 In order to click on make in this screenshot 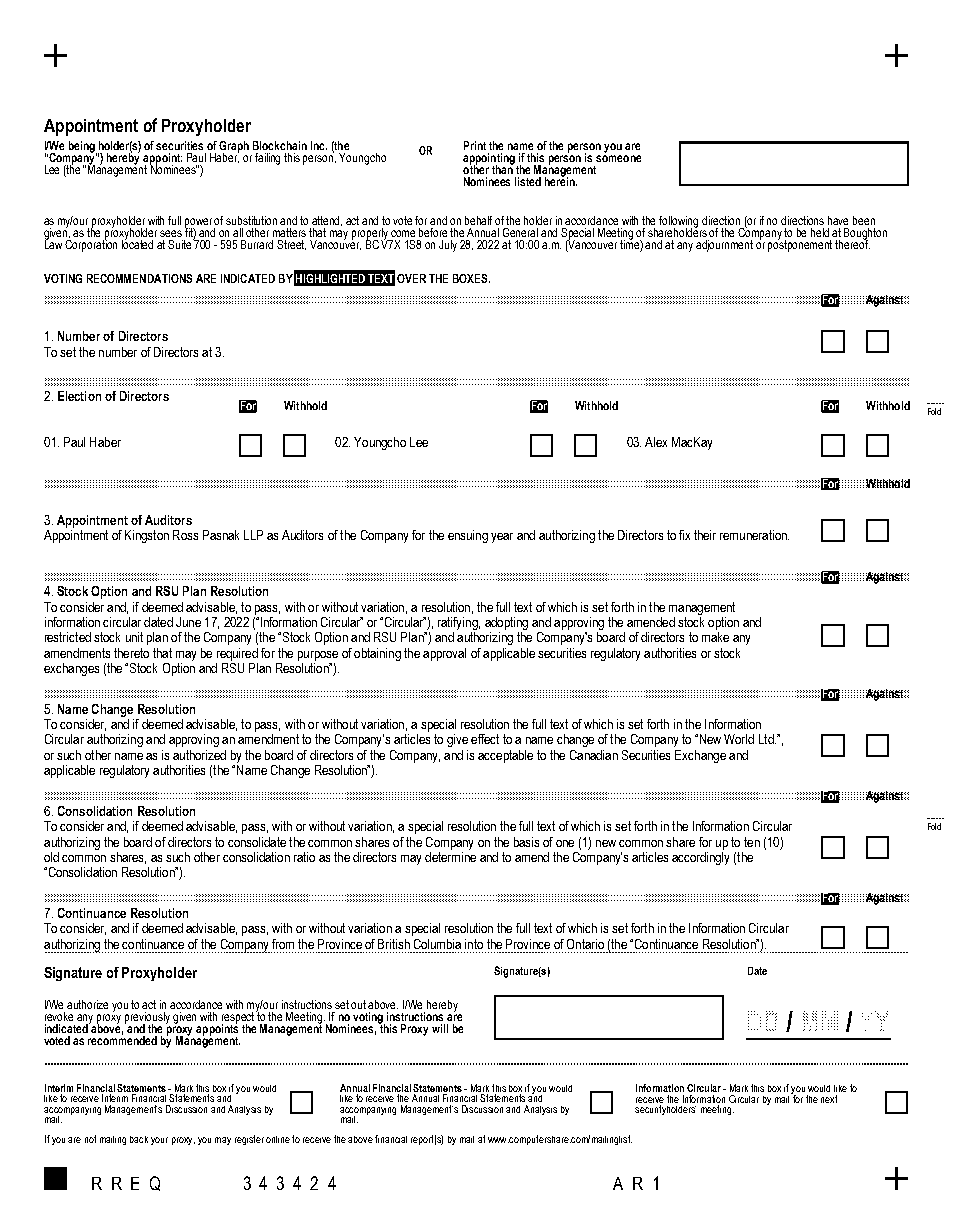, I will do `click(715, 637)`.
